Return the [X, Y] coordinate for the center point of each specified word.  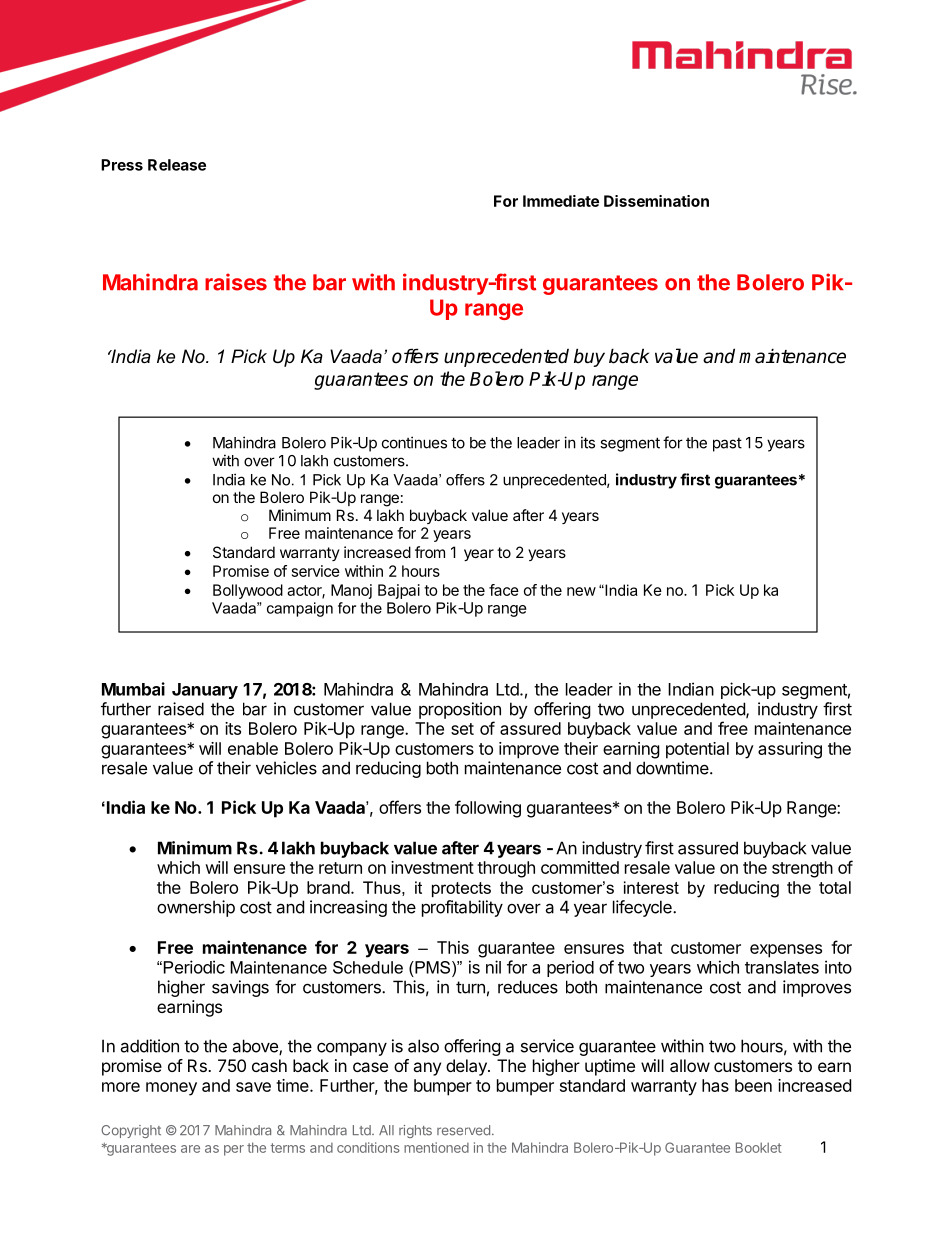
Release [177, 165]
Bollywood [248, 591]
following [488, 809]
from [430, 552]
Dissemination [656, 201]
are [190, 1149]
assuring [790, 750]
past [727, 445]
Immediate [561, 201]
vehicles [286, 768]
